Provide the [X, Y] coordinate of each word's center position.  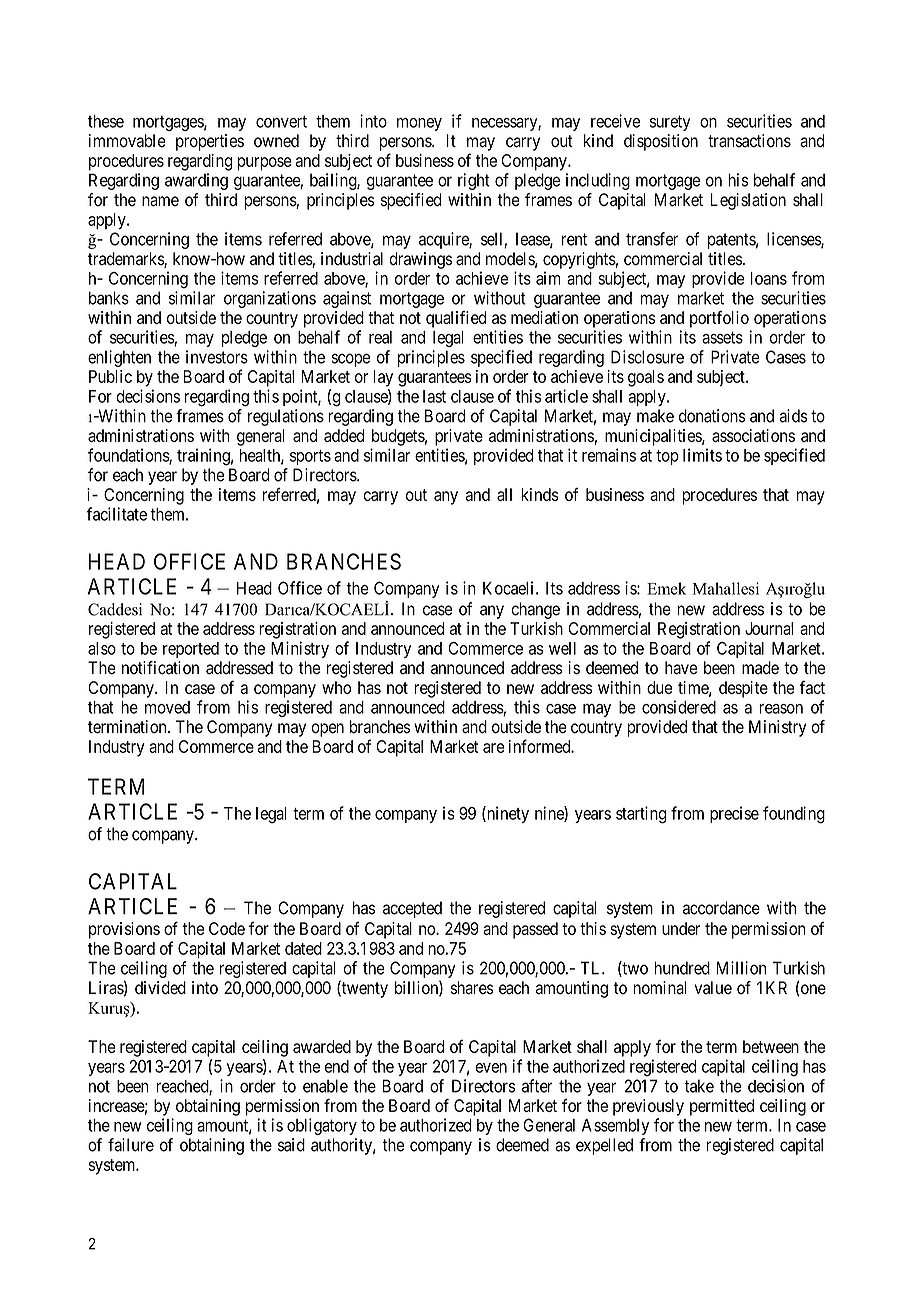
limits [702, 455]
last [434, 396]
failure [131, 1145]
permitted [722, 1107]
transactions [749, 141]
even [491, 1068]
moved [167, 707]
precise [734, 814]
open [327, 730]
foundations [129, 456]
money [419, 124]
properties [210, 142]
